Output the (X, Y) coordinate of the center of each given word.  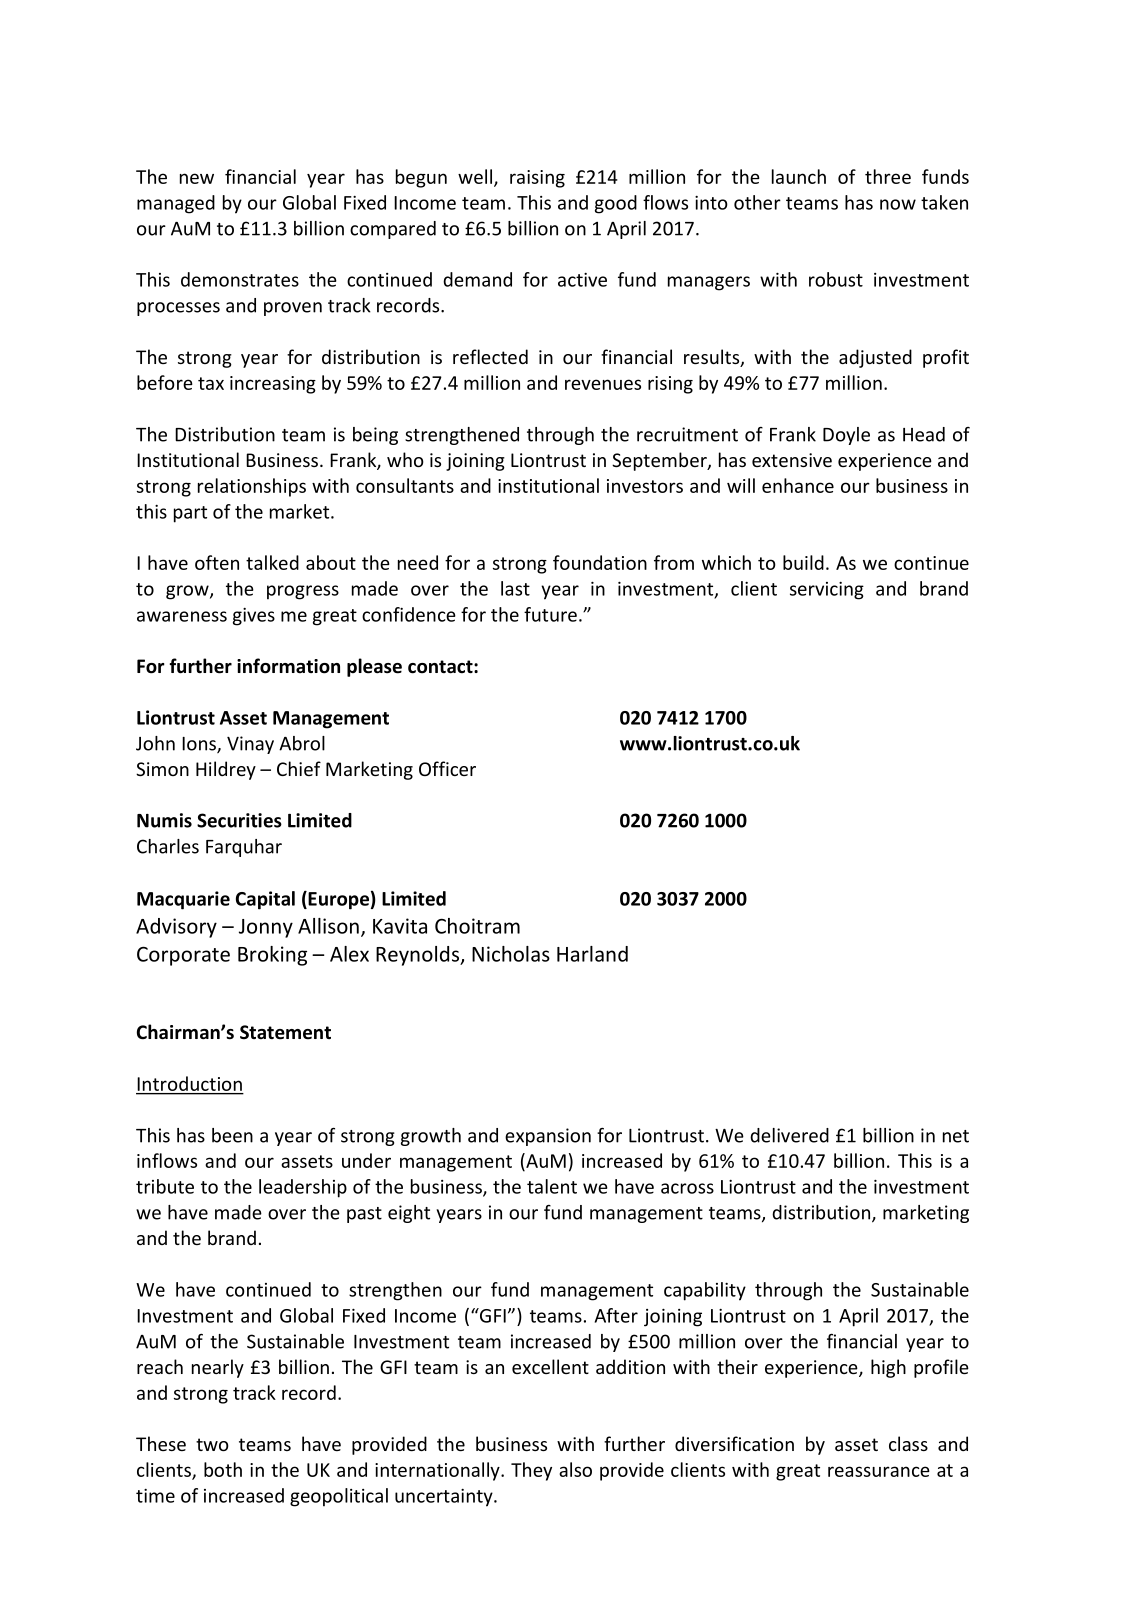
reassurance (879, 1471)
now (898, 204)
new (197, 178)
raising (537, 179)
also (575, 1469)
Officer (447, 768)
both (223, 1469)
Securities (239, 820)
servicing (827, 591)
